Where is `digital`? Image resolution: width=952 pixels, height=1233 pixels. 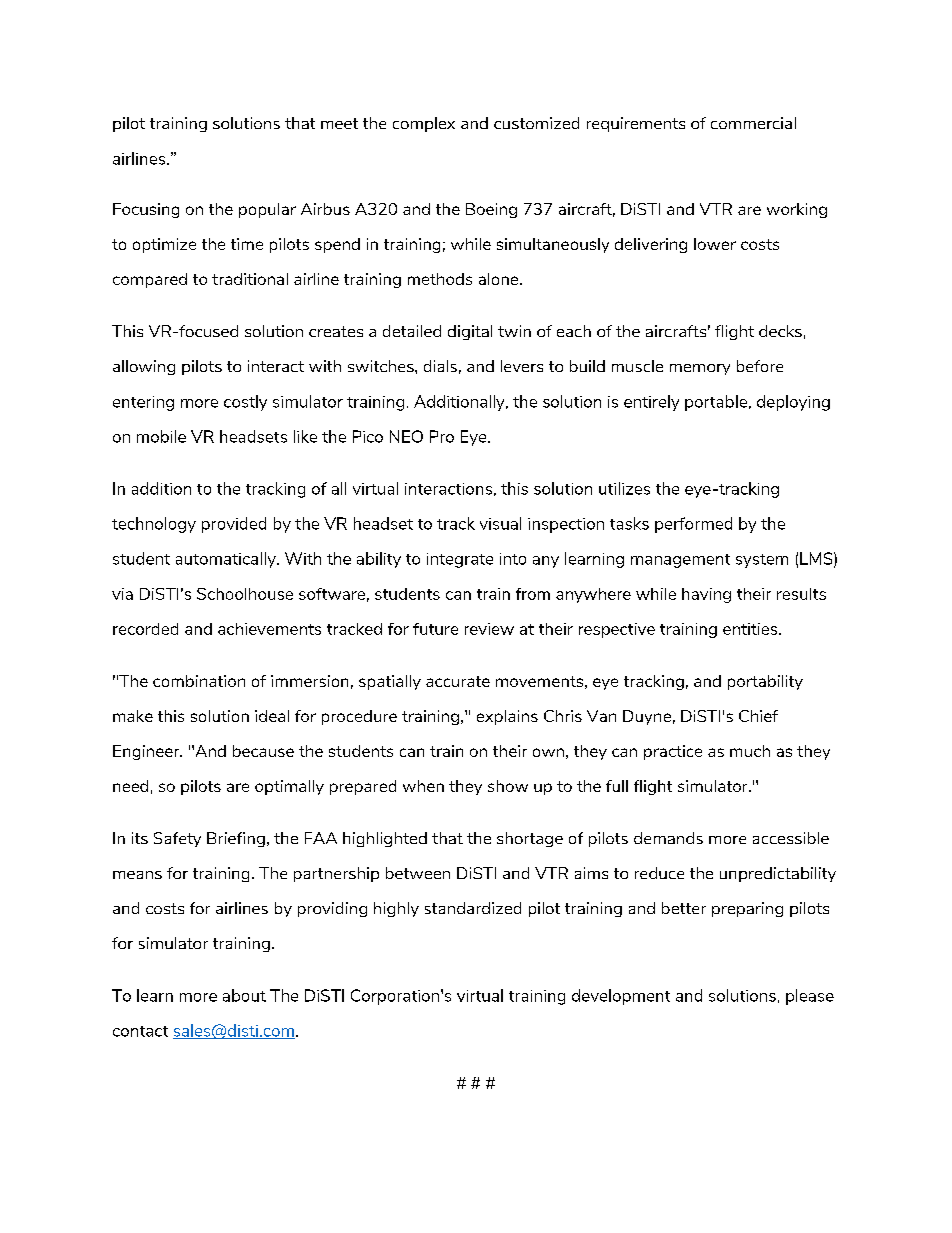
digital is located at coordinates (470, 332).
